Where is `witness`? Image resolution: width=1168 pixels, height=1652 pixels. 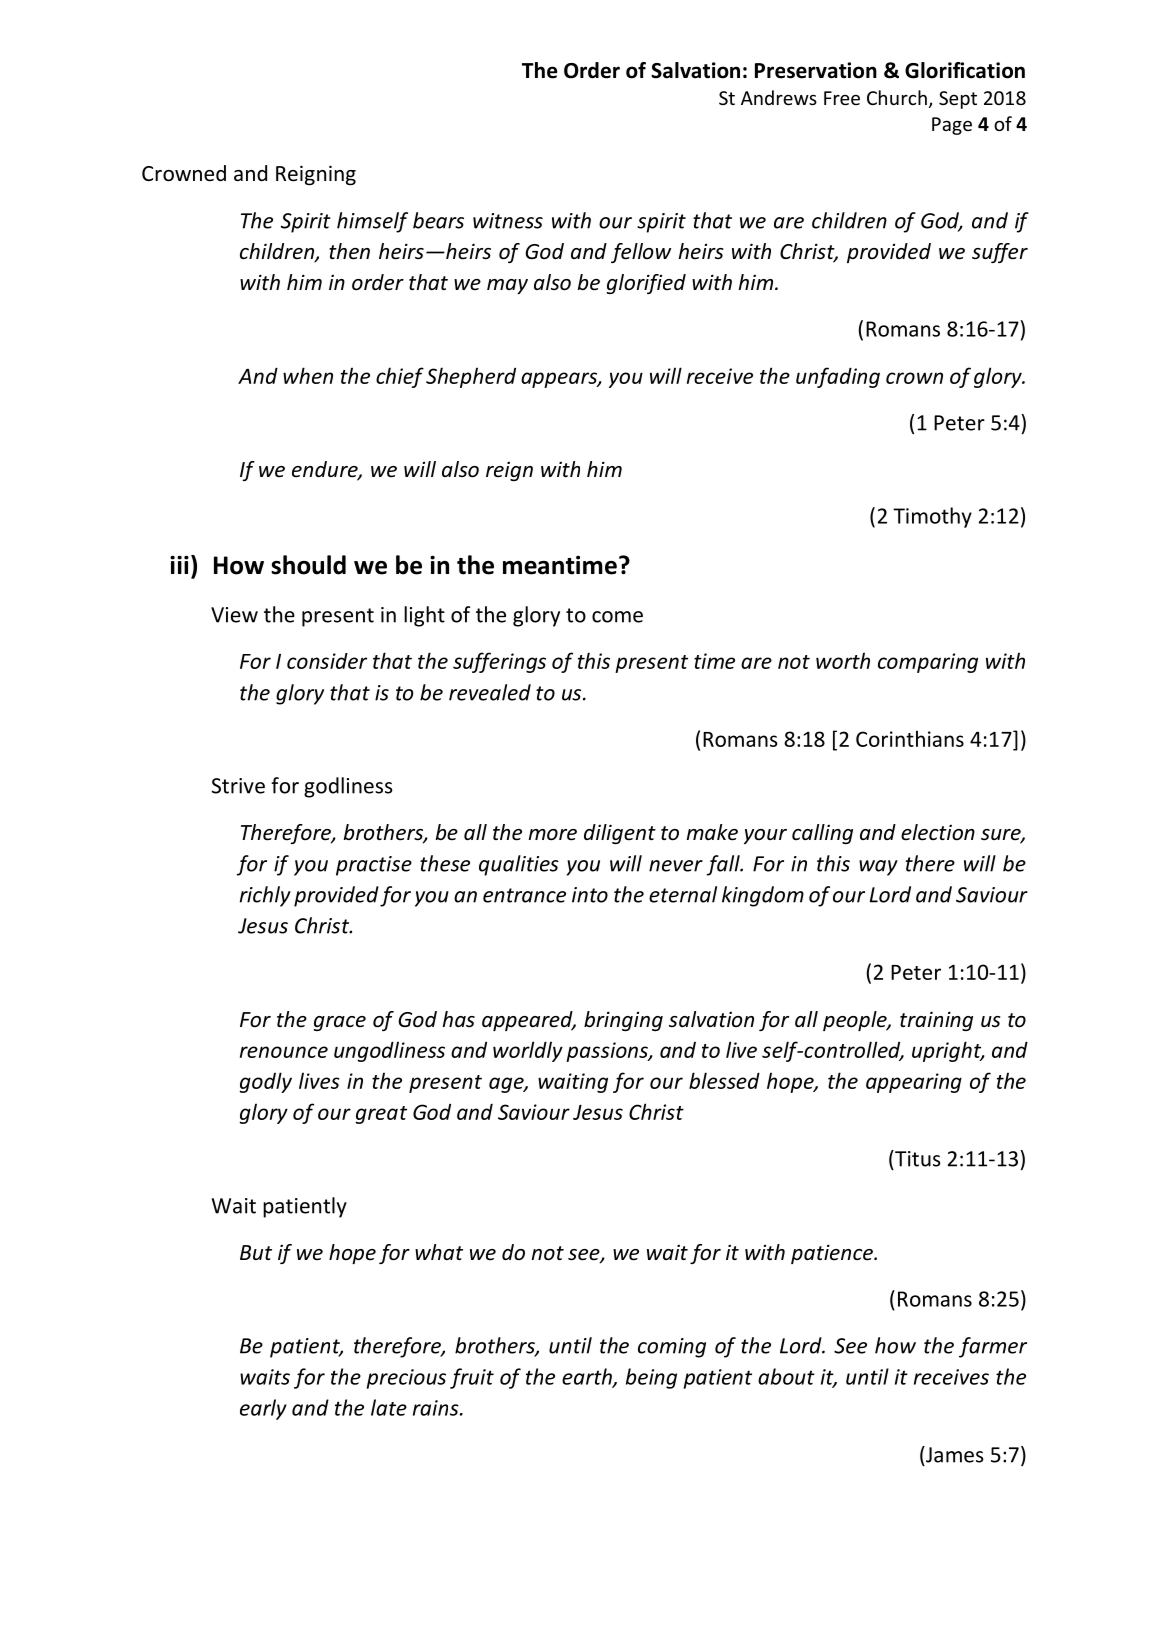
witness is located at coordinates (508, 221).
